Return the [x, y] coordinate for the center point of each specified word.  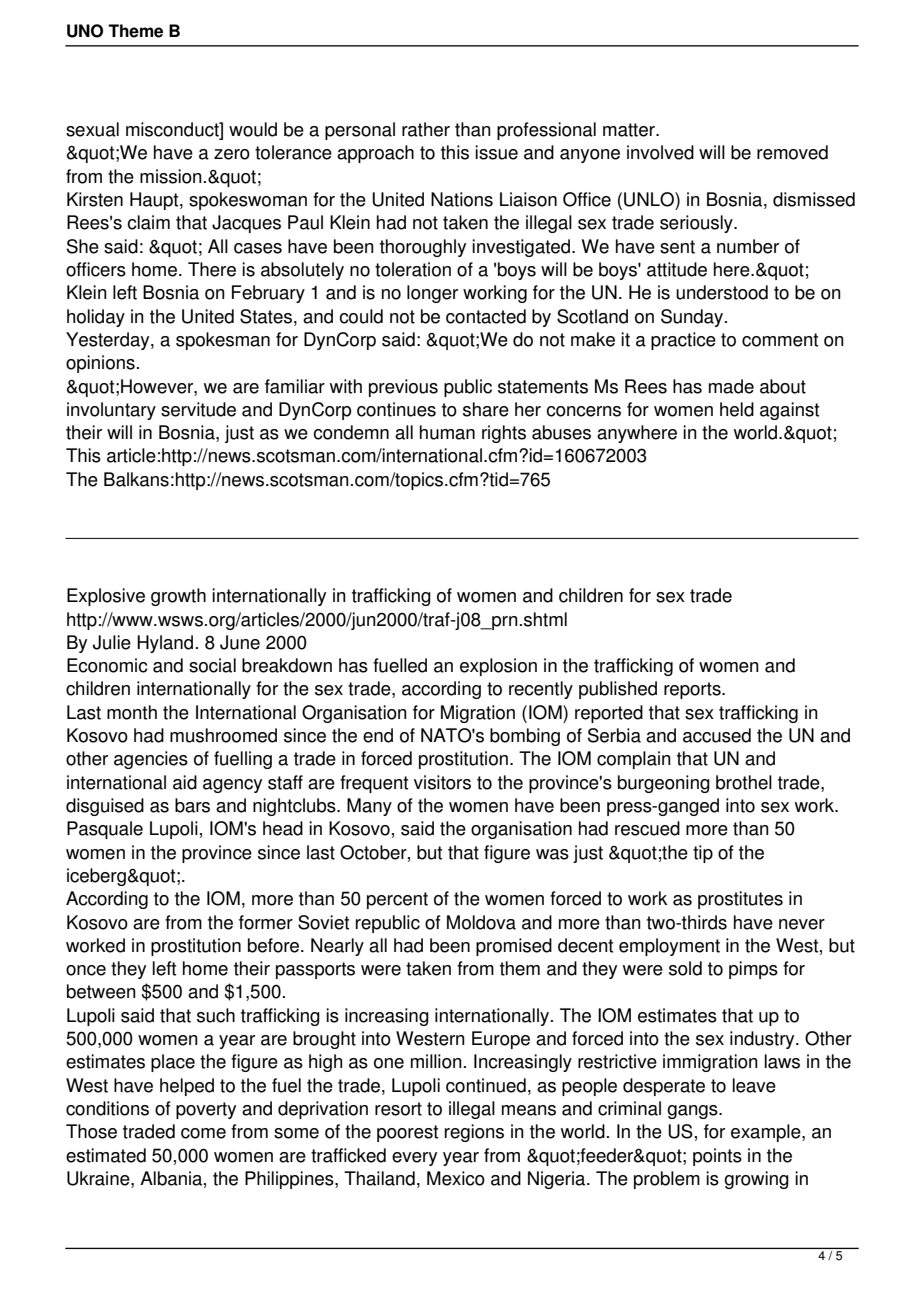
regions [474, 1133]
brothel [744, 782]
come [203, 1133]
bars [192, 805]
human [447, 432]
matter [630, 130]
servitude [198, 409]
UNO [85, 31]
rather [426, 129]
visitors [442, 782]
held [737, 409]
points [717, 1157]
